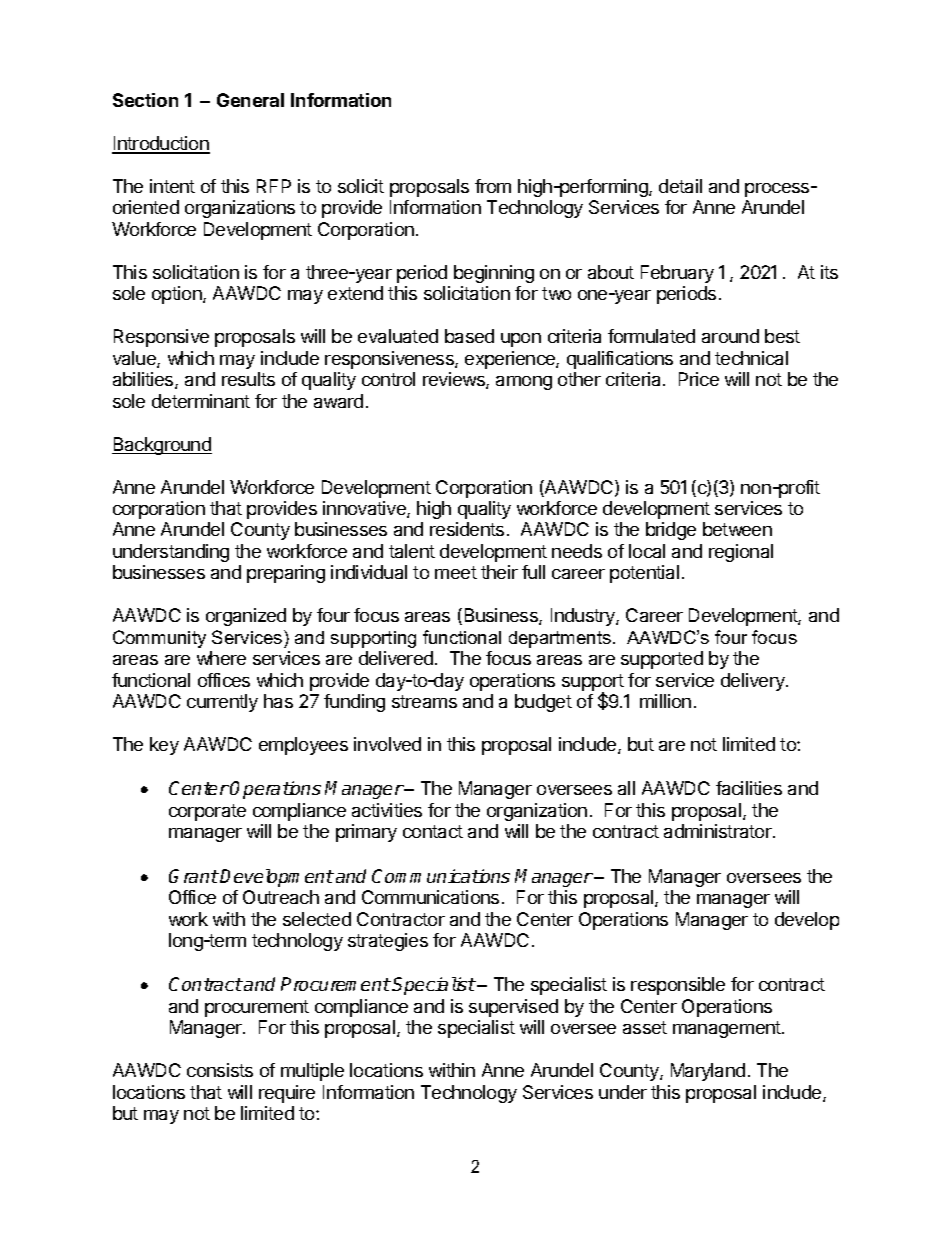 The image size is (952, 1233). I want to click on between, so click(737, 529).
